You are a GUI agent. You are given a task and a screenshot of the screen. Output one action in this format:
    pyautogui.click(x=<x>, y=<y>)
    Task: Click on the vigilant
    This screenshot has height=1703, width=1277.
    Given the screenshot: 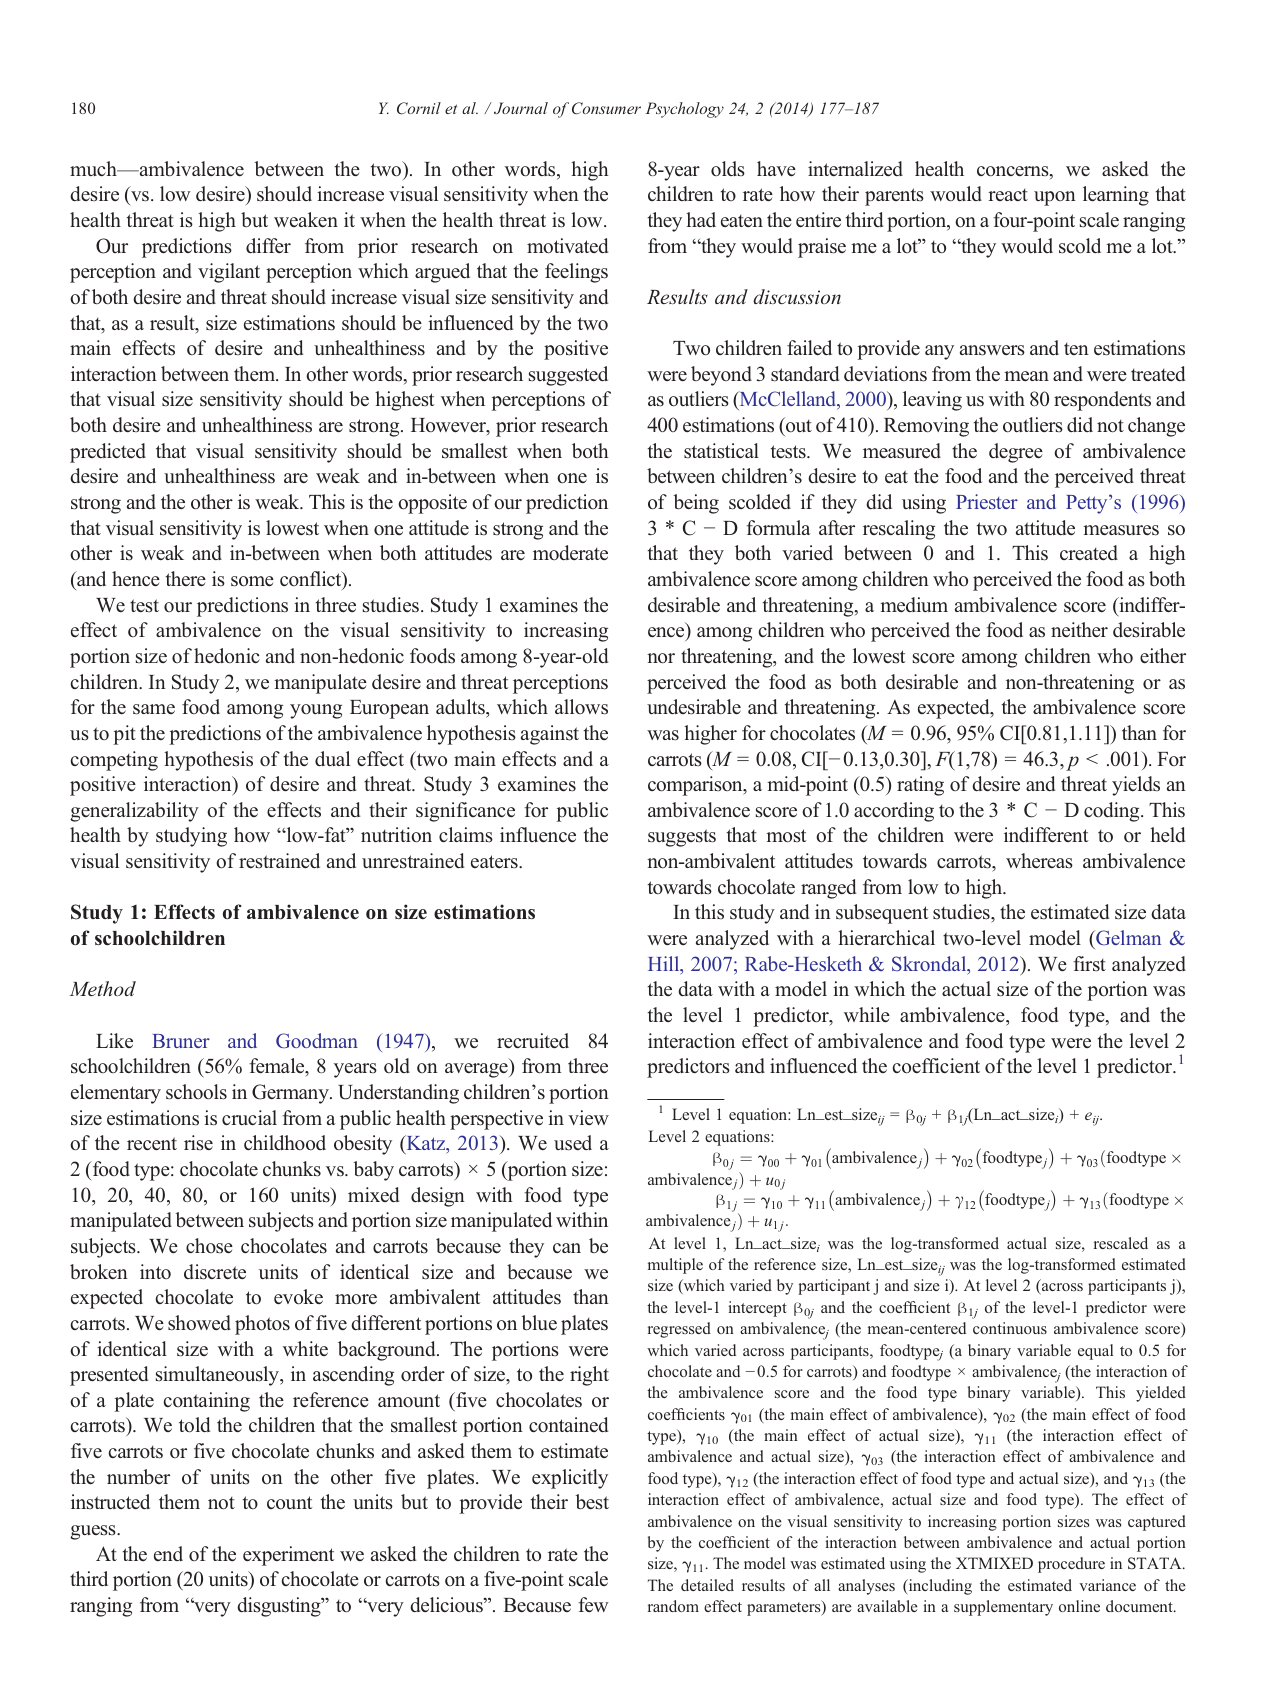 What is the action you would take?
    pyautogui.click(x=229, y=273)
